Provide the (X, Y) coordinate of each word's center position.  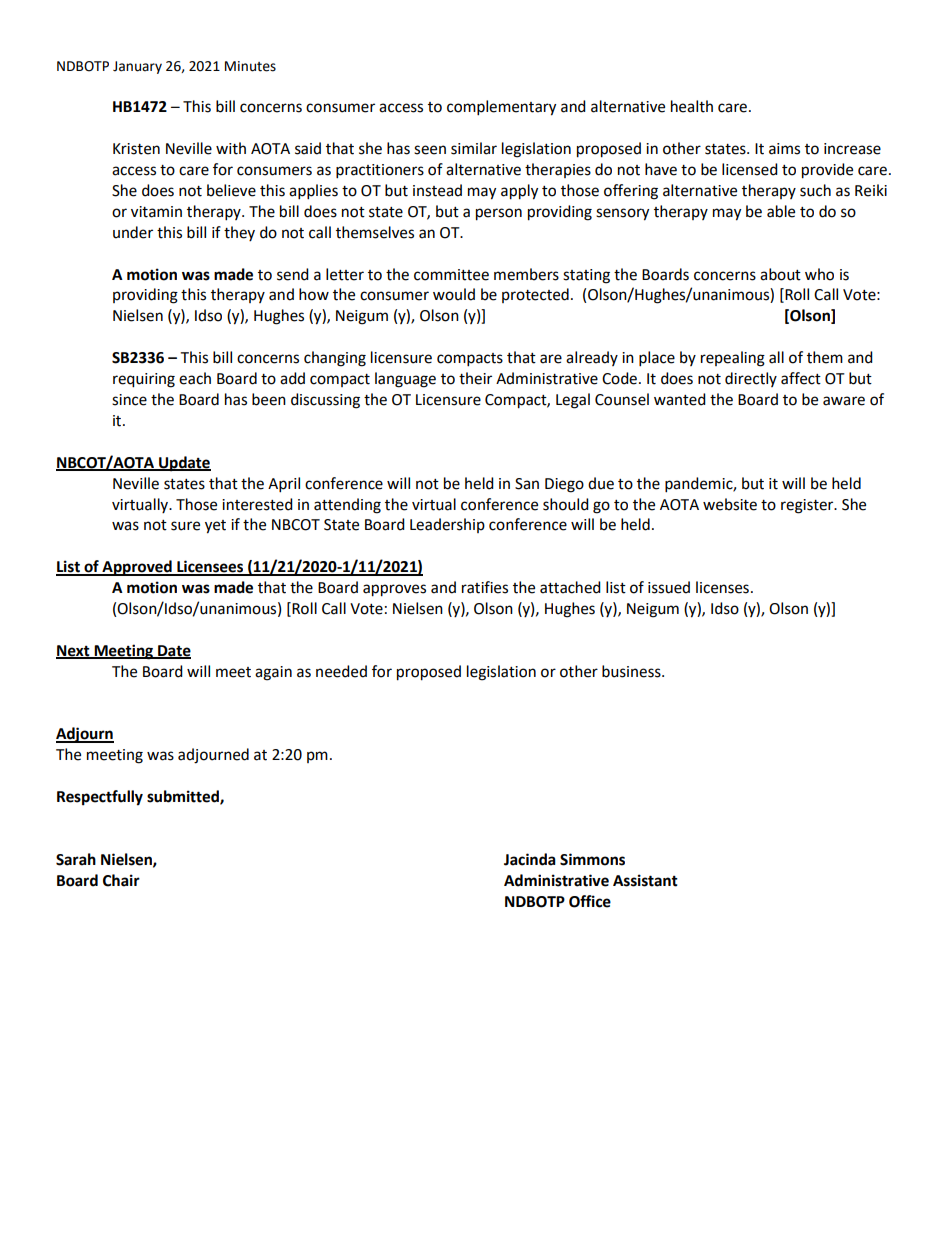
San (527, 484)
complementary (501, 108)
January (137, 67)
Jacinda (530, 859)
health (692, 106)
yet (215, 527)
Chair (121, 880)
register (808, 506)
